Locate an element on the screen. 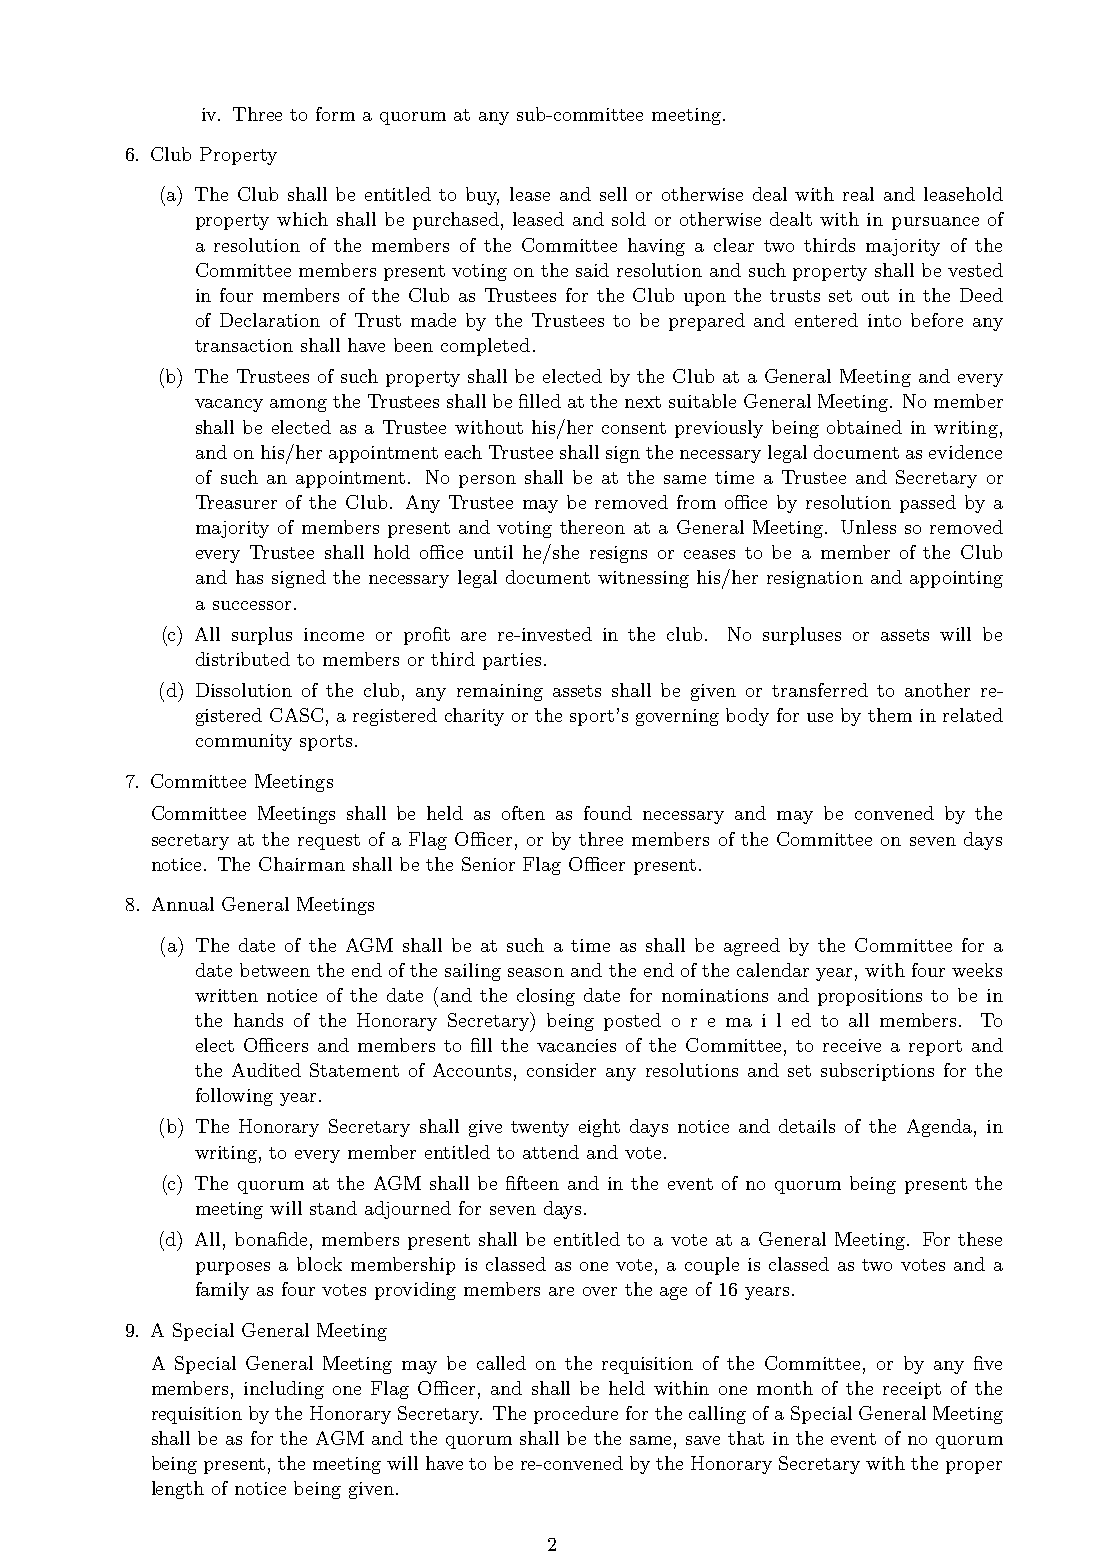 Image resolution: width=1104 pixels, height=1562 pixels. Treasurer is located at coordinates (236, 502).
